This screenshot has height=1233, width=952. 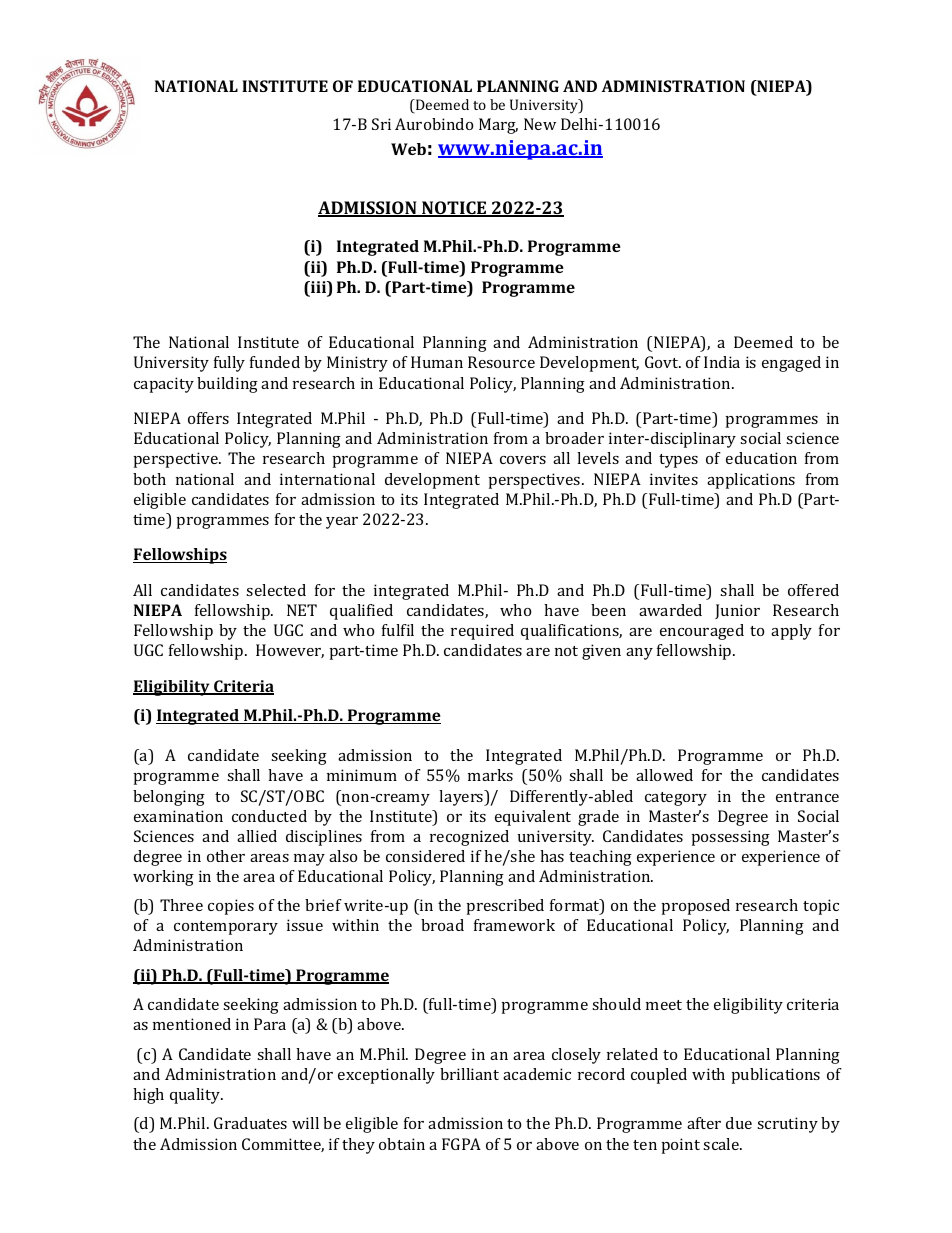 What do you see at coordinates (523, 460) in the screenshot?
I see `covers` at bounding box center [523, 460].
